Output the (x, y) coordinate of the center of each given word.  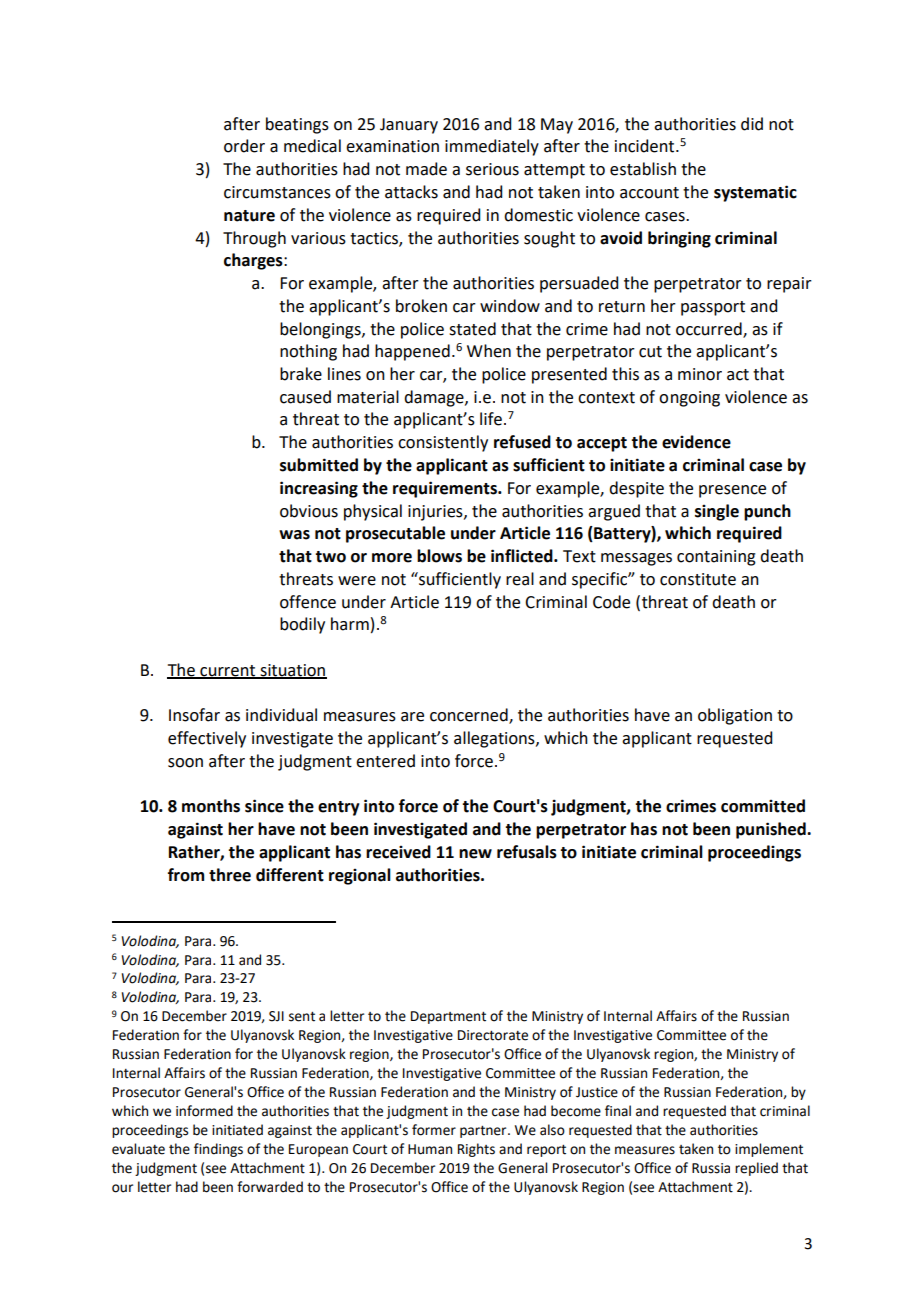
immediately (492, 147)
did (752, 124)
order (244, 146)
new (475, 854)
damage (435, 398)
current (228, 672)
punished (772, 830)
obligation (735, 716)
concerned (470, 716)
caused (305, 397)
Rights (476, 1150)
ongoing (689, 399)
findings (218, 1150)
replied (756, 1169)
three (230, 875)
